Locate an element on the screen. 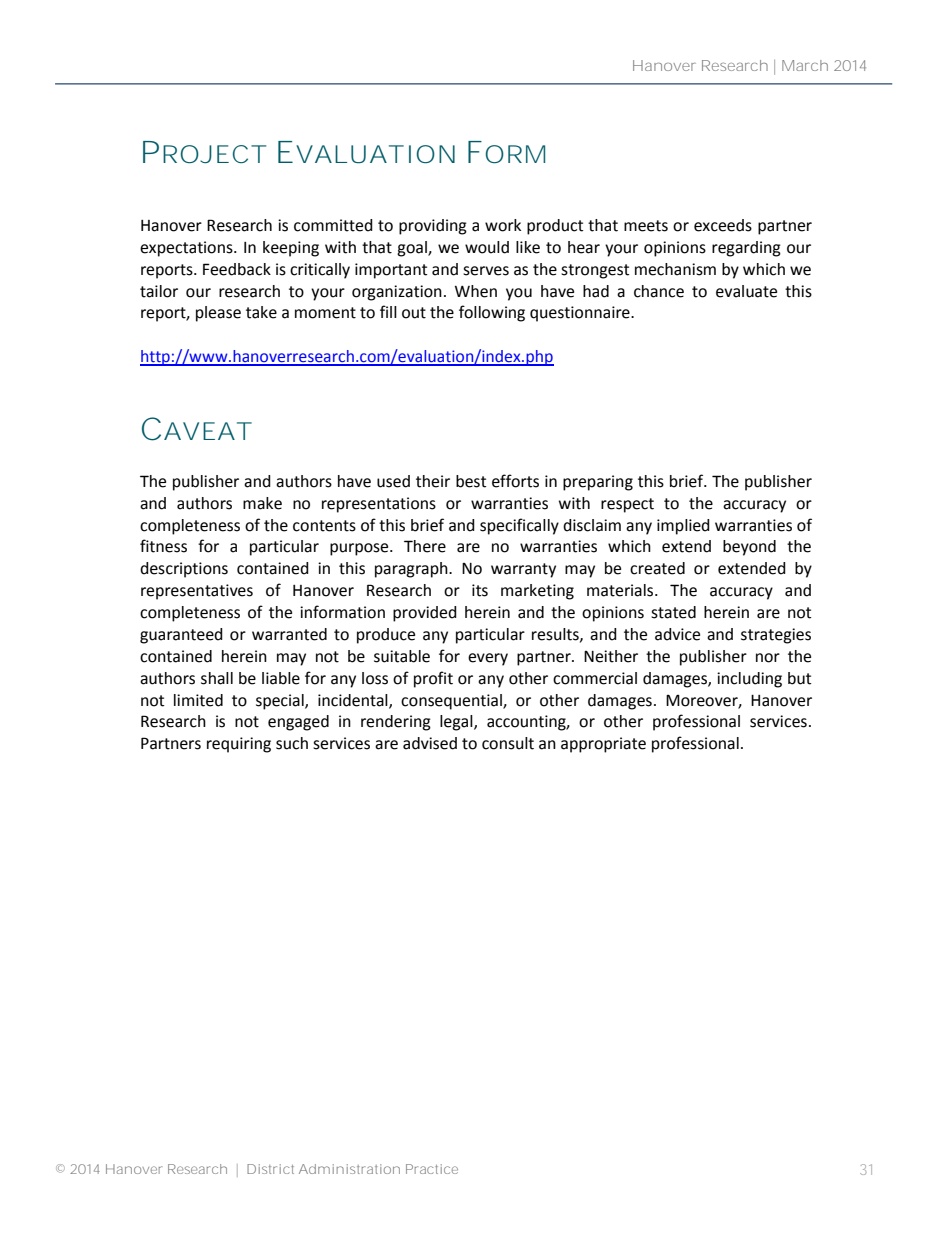 The height and width of the screenshot is (1233, 952). consult is located at coordinates (508, 743).
